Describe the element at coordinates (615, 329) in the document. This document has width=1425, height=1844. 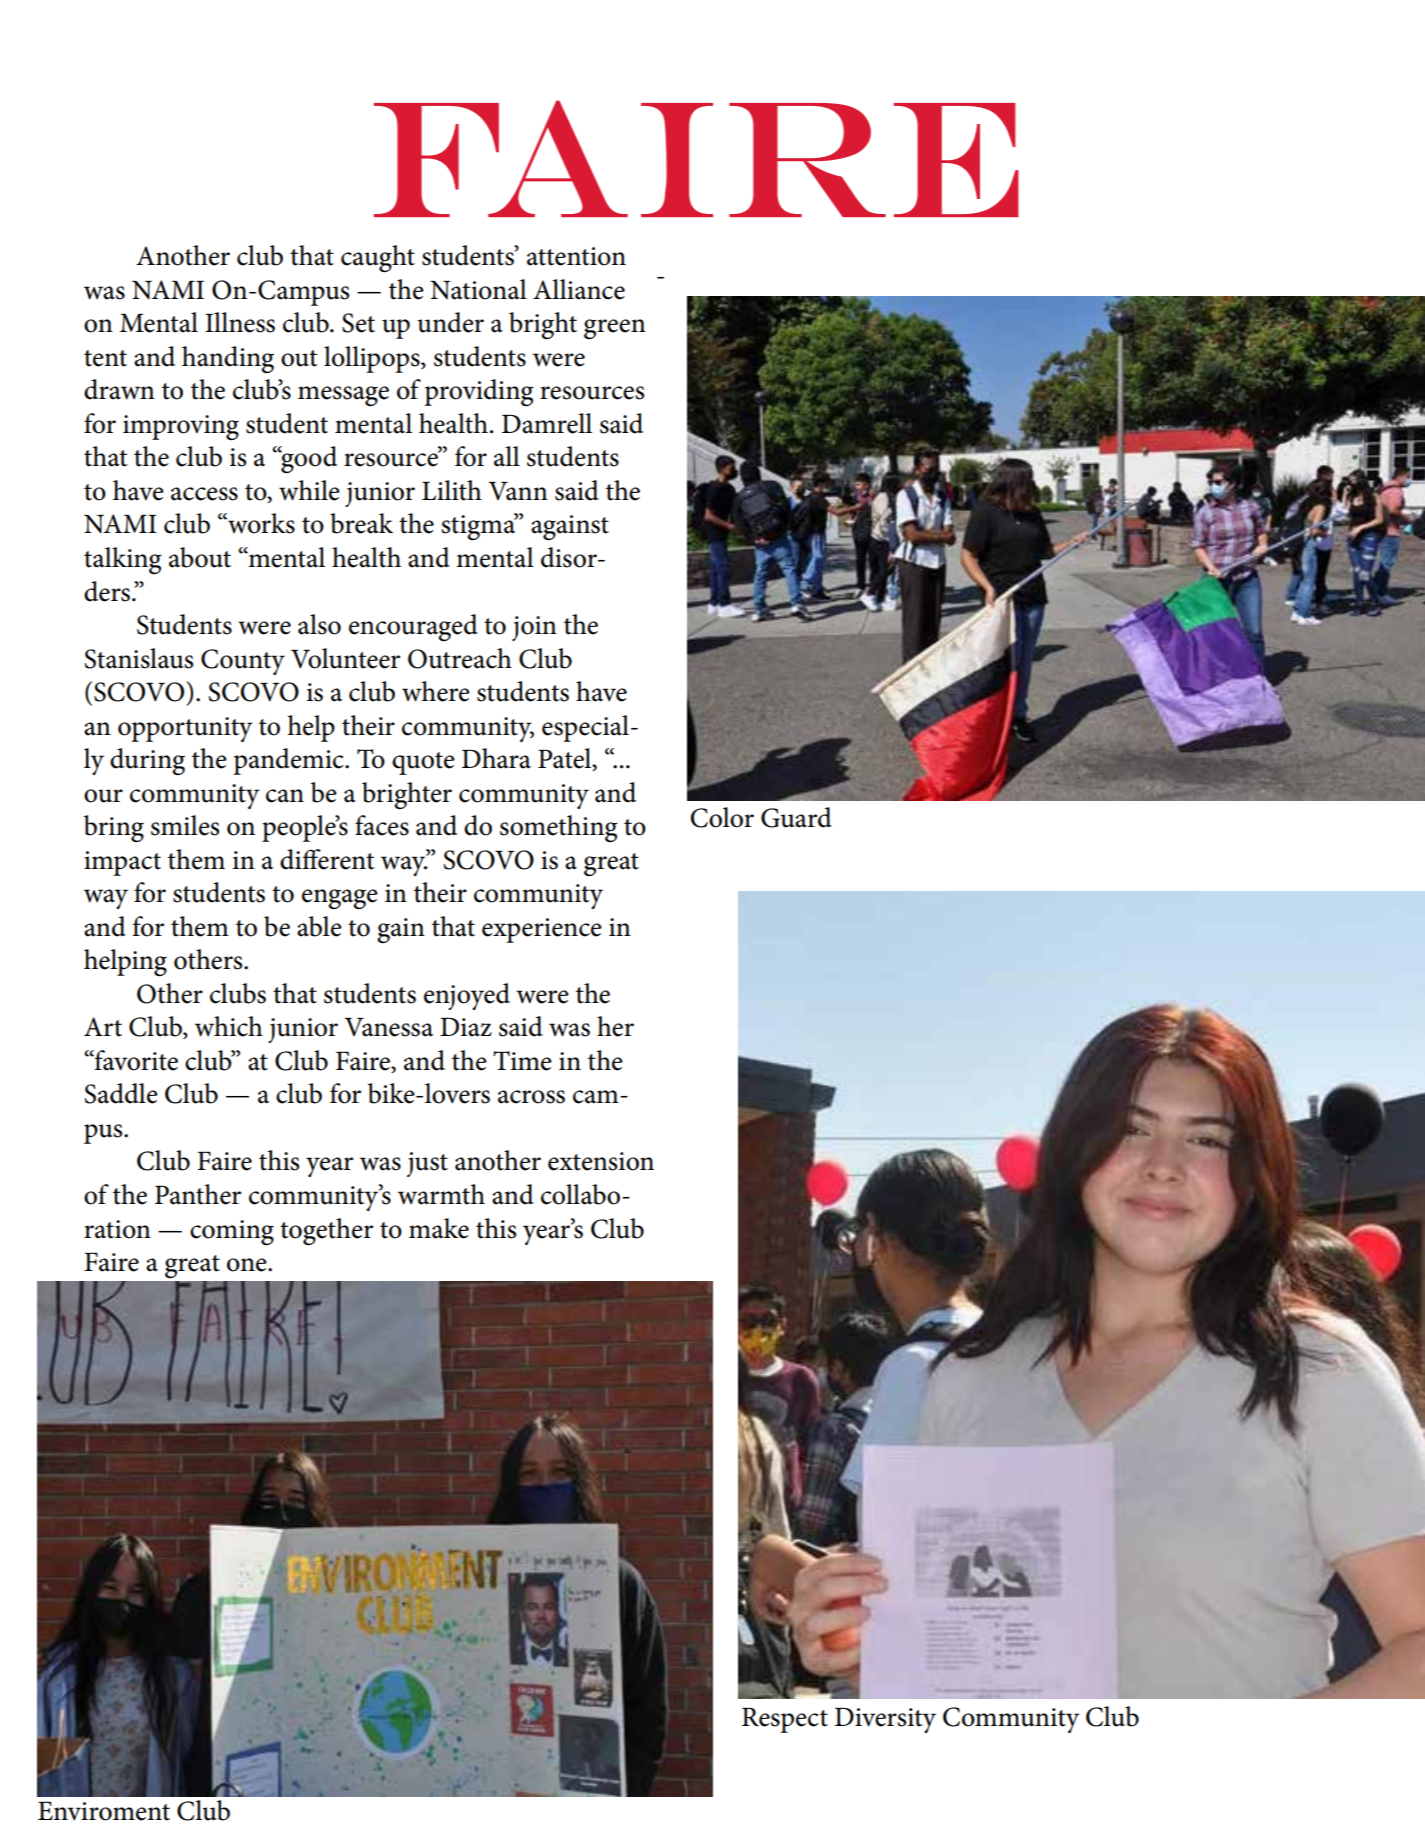
I see `green` at that location.
